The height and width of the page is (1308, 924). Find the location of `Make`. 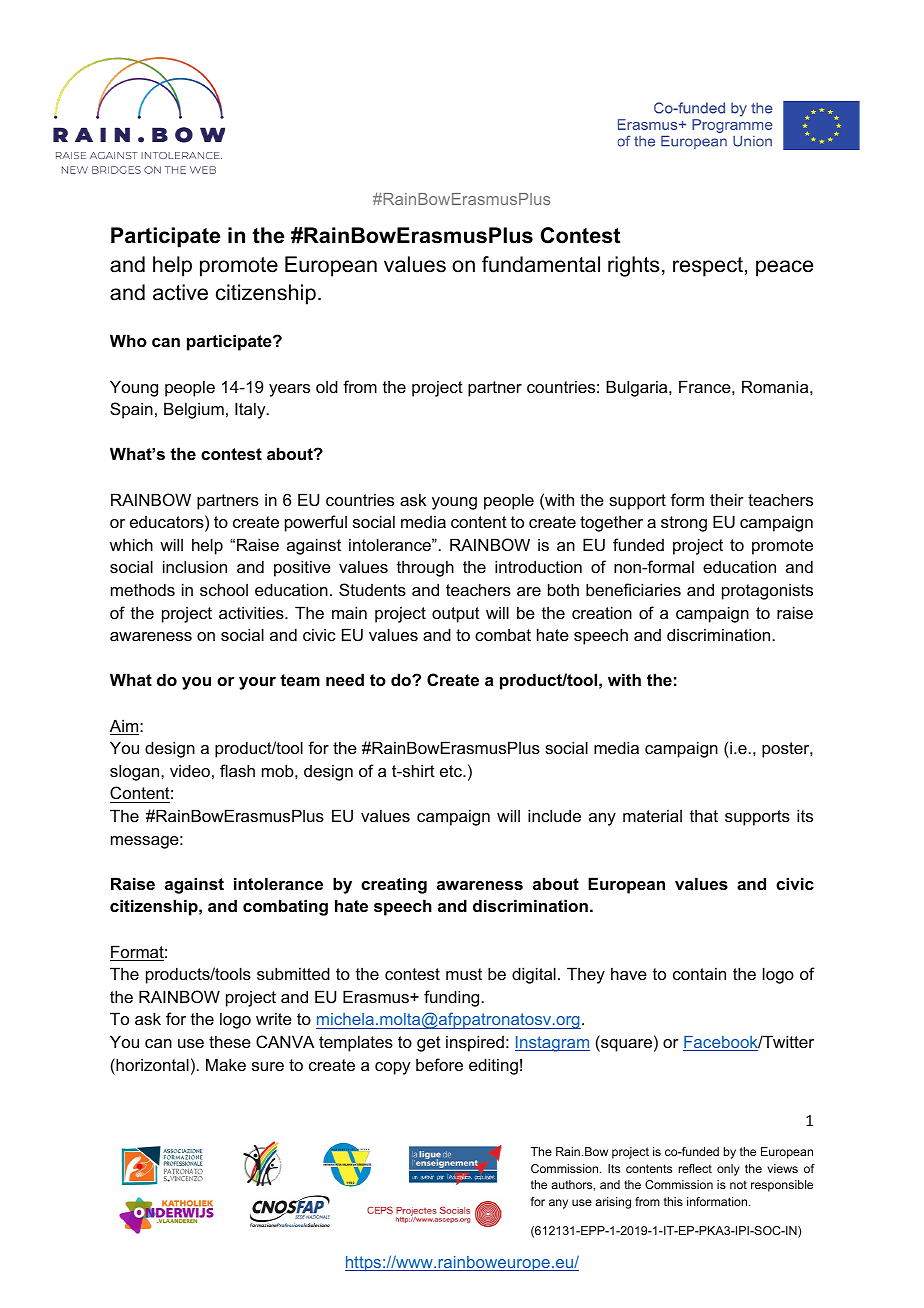

Make is located at coordinates (226, 1064).
